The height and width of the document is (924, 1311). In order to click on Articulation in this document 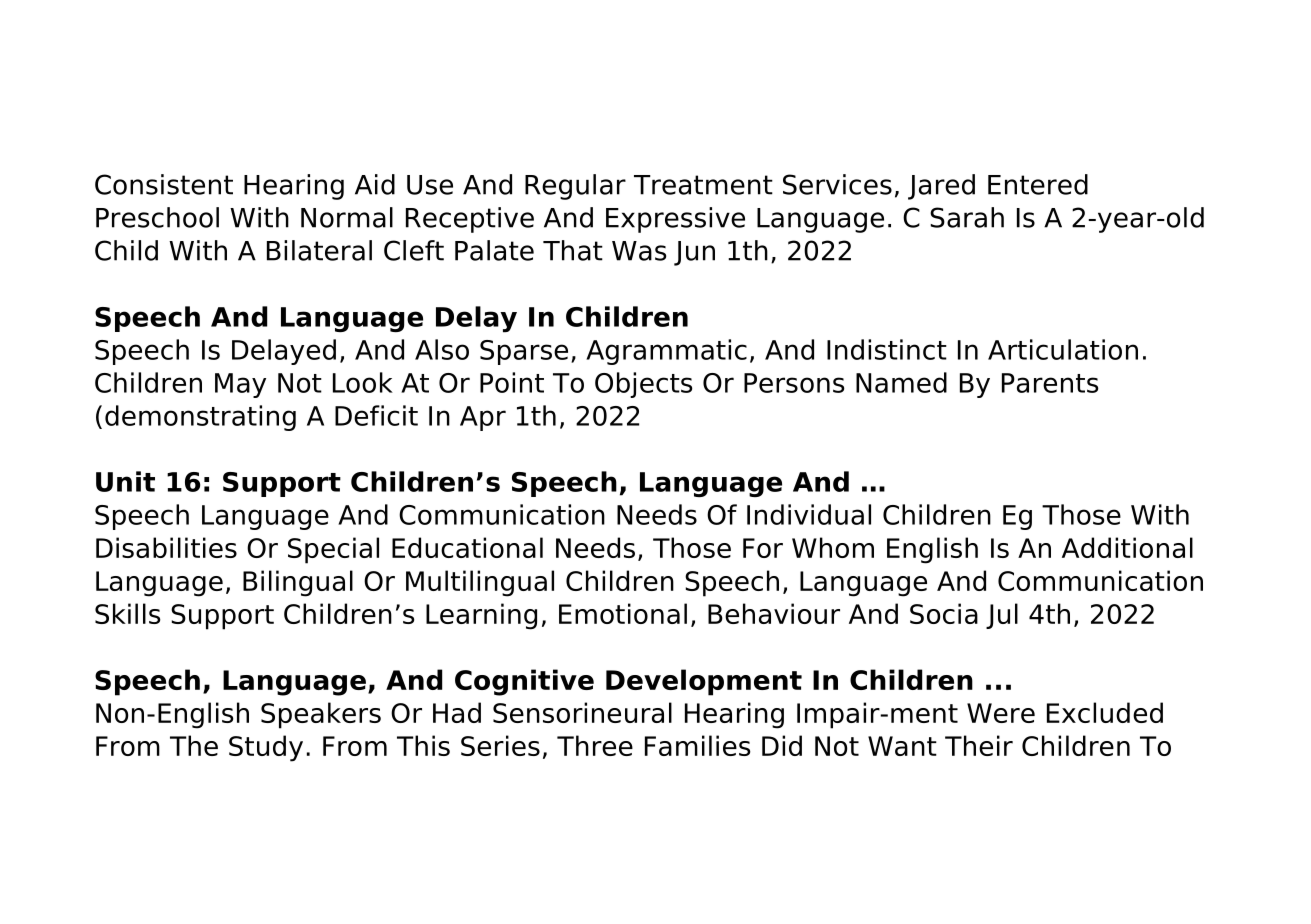, I will do `click(1063, 349)`.
